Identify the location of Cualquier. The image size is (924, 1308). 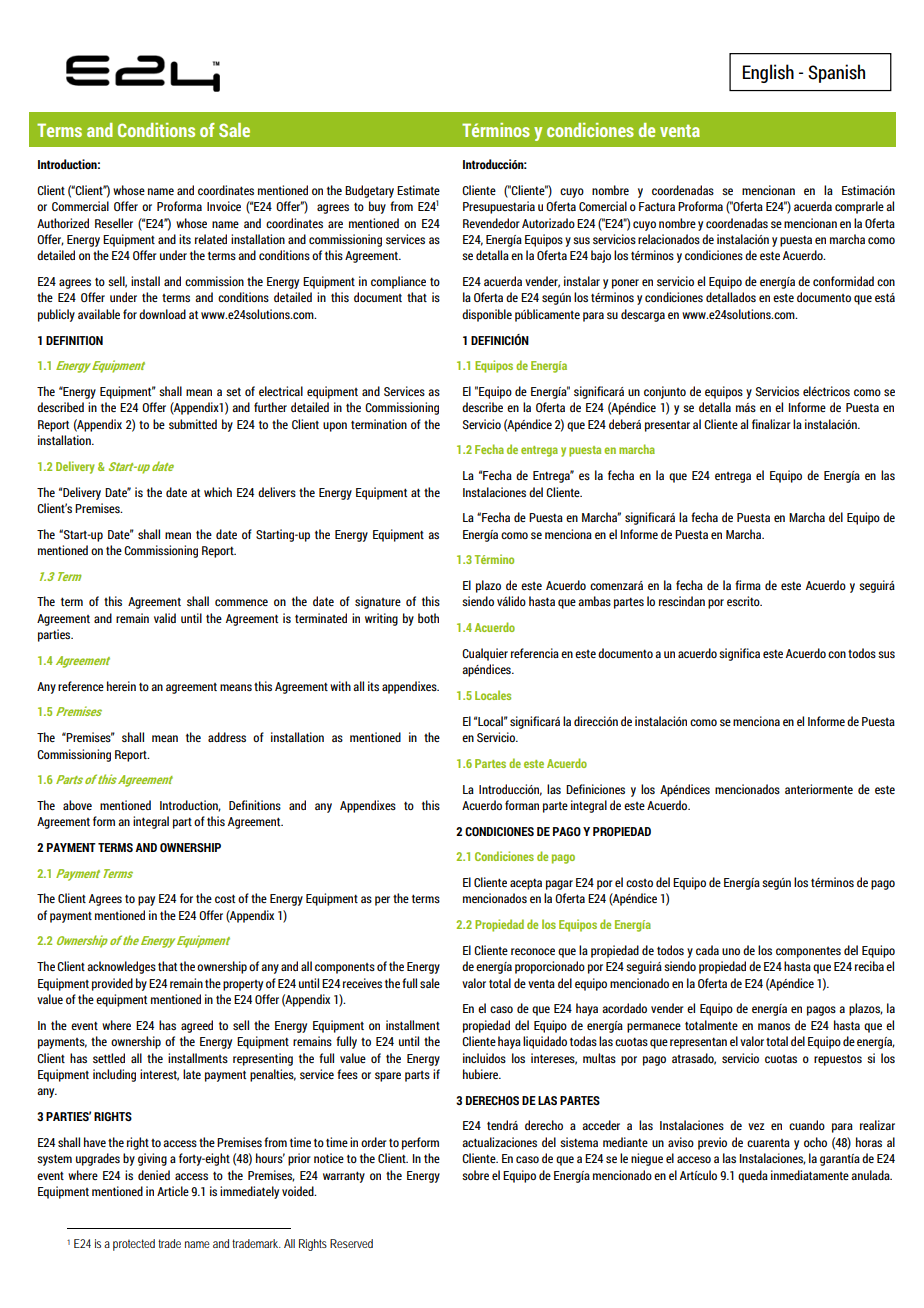
(485, 654).
